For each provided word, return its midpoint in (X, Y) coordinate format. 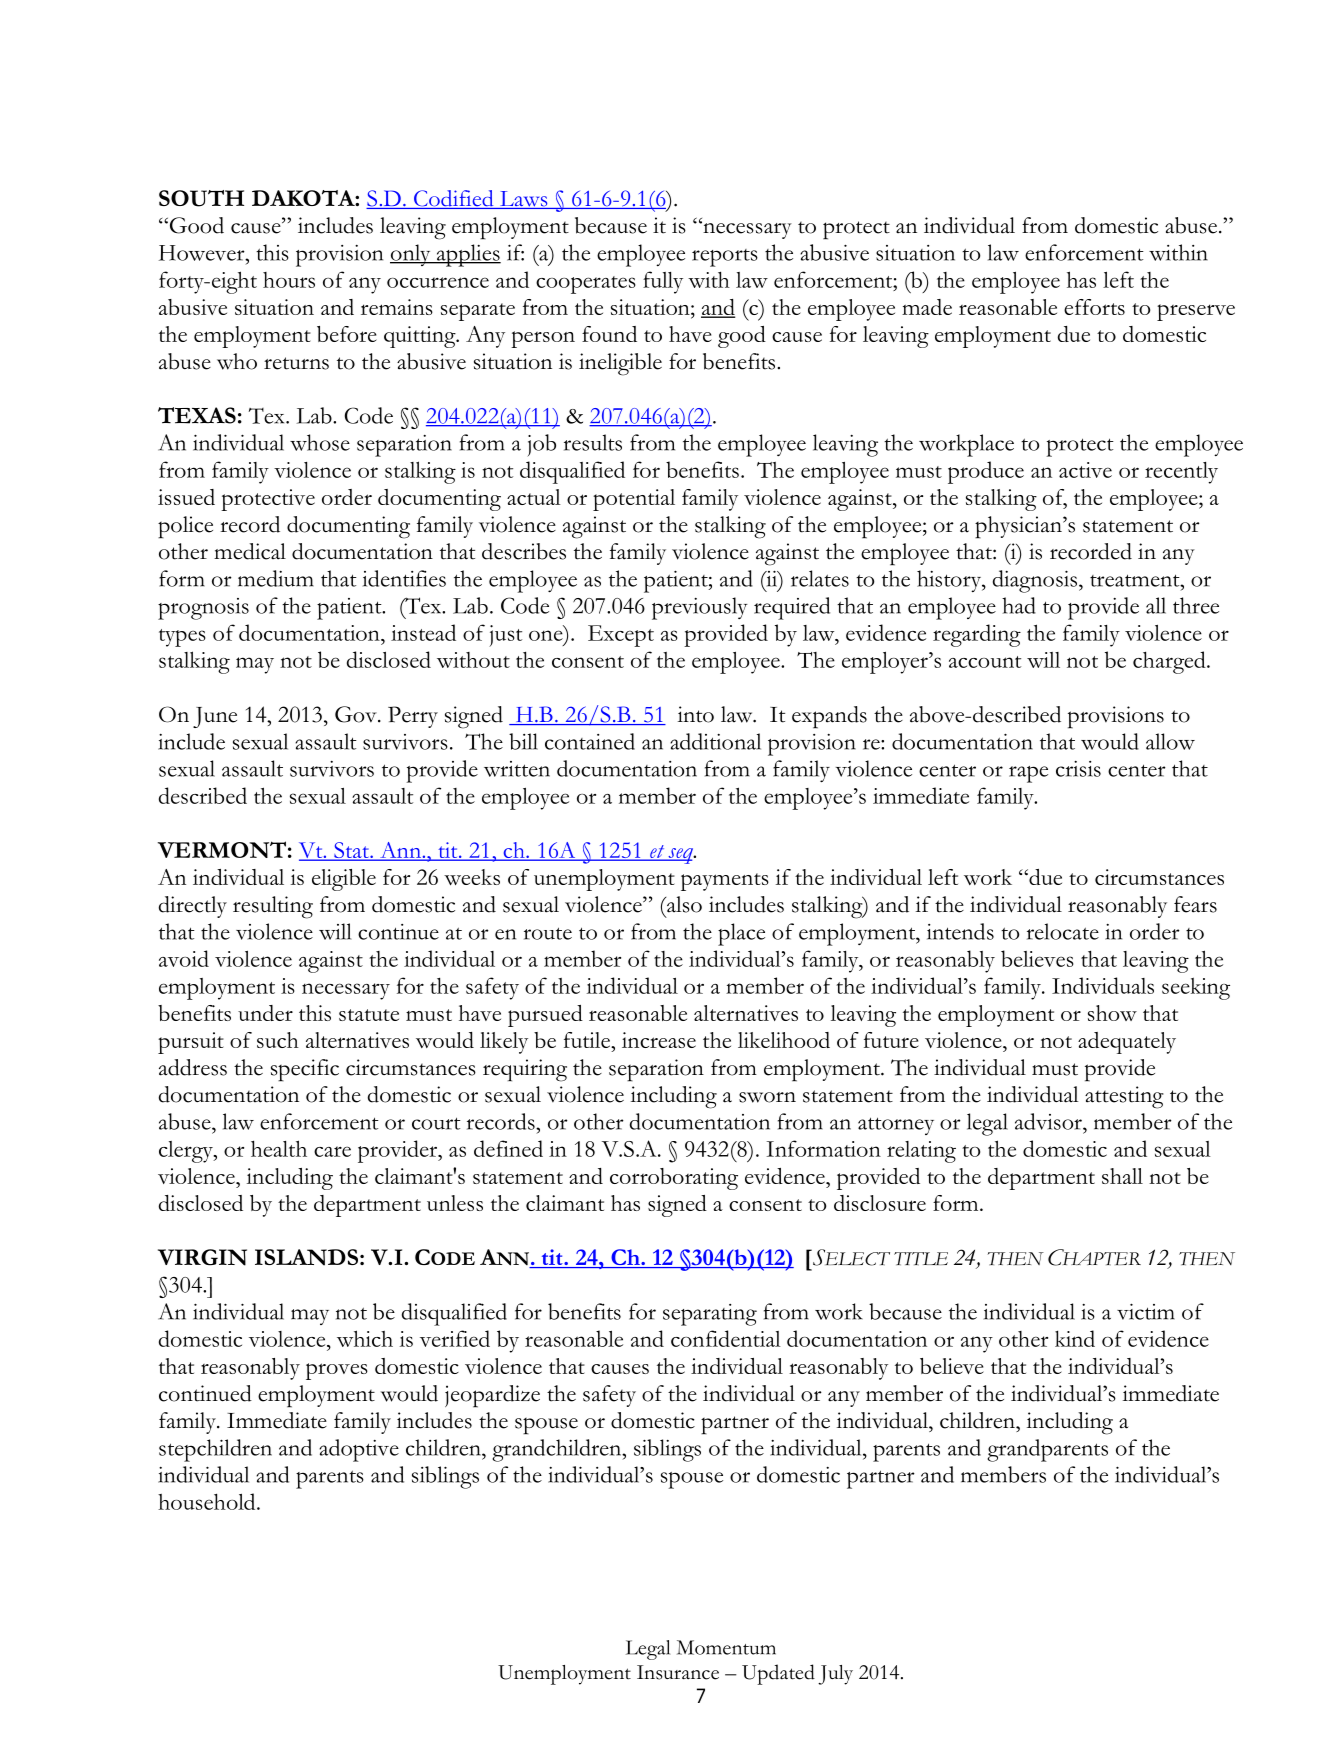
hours (289, 280)
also (683, 904)
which (365, 1338)
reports (725, 258)
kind (1075, 1338)
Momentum (726, 1647)
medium (276, 578)
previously (700, 608)
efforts (1094, 307)
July (835, 1675)
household (208, 1501)
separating (710, 1315)
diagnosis (1035, 581)
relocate (1063, 931)
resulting (273, 907)
